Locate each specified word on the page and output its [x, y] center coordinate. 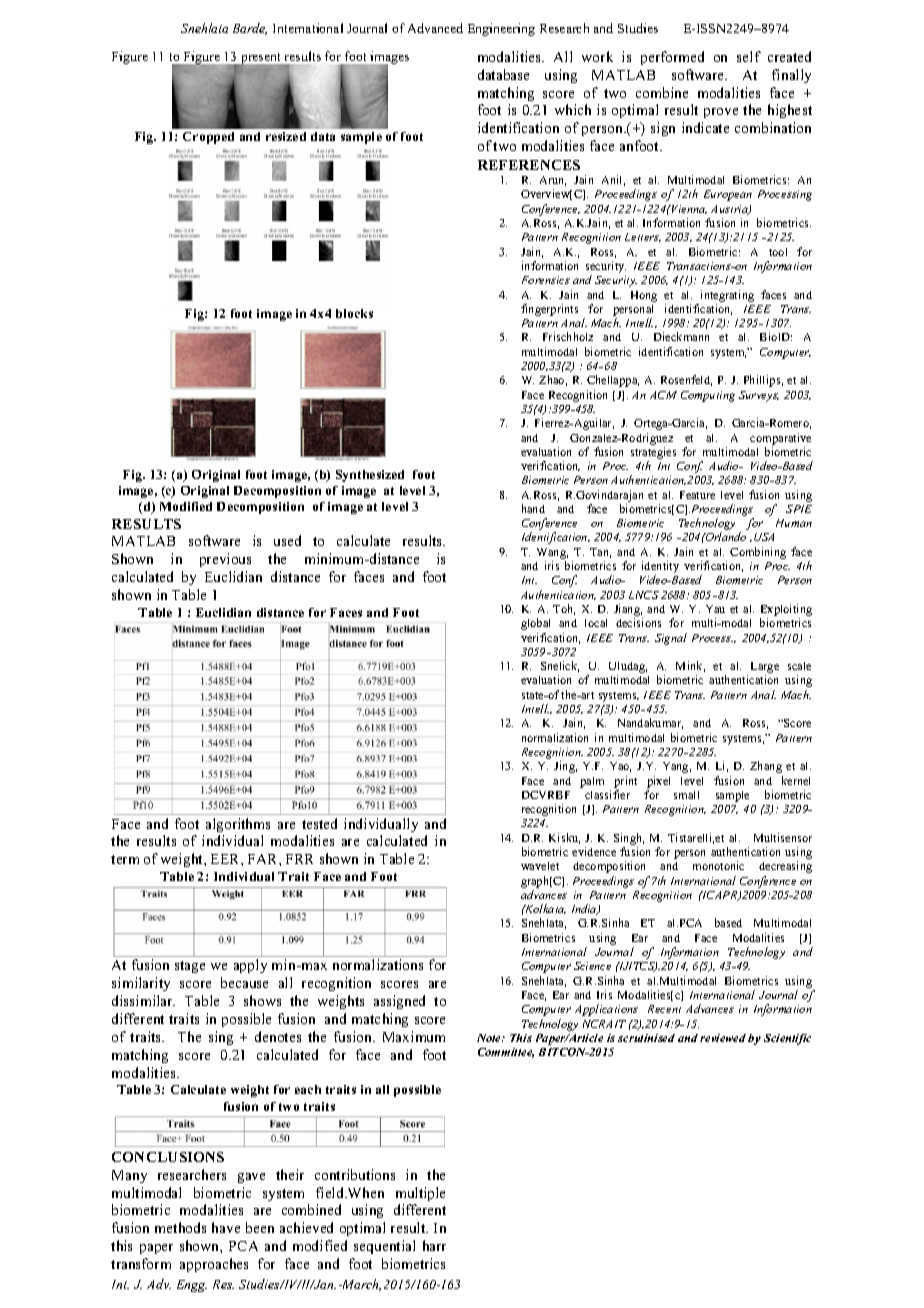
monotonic [718, 865]
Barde [250, 29]
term [125, 859]
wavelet [540, 866]
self [749, 56]
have [226, 1227]
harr [434, 1245]
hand [533, 508]
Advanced [435, 28]
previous [225, 560]
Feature [697, 495]
